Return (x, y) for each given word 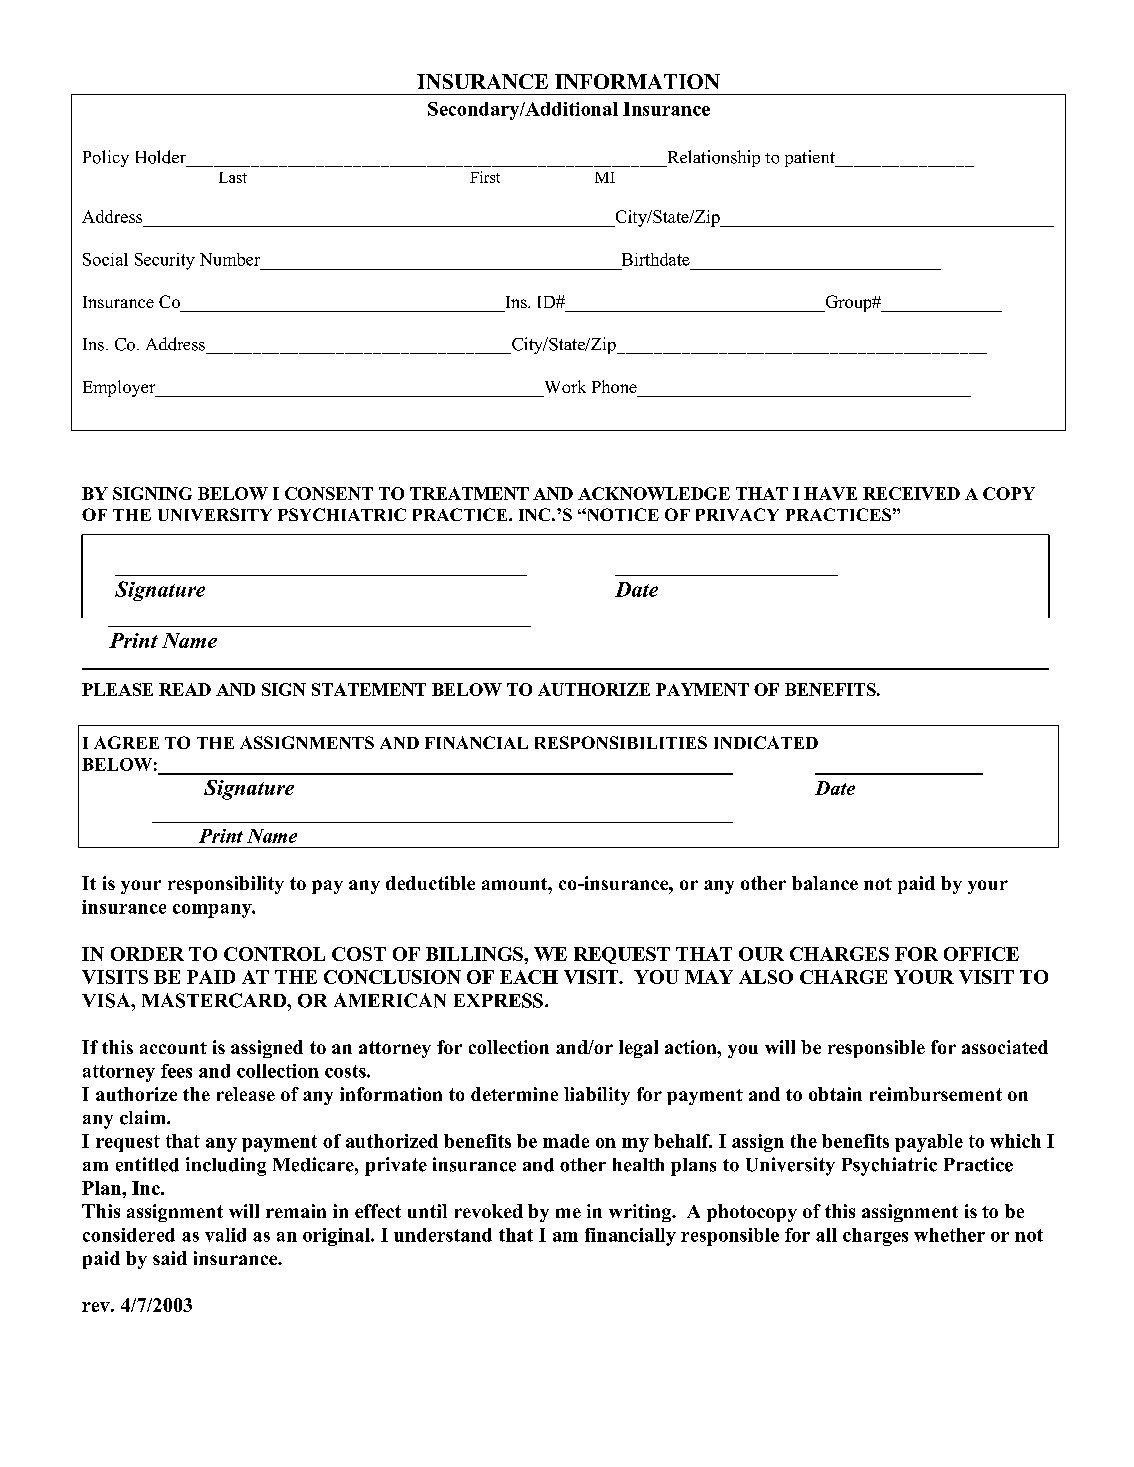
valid (225, 1235)
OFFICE (981, 954)
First (485, 177)
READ (185, 689)
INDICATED (766, 742)
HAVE (830, 493)
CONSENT (329, 493)
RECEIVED (911, 493)
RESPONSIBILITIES (621, 742)
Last (233, 177)
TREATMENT (469, 493)
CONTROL (274, 954)
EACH (529, 977)
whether (949, 1235)
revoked (489, 1211)
